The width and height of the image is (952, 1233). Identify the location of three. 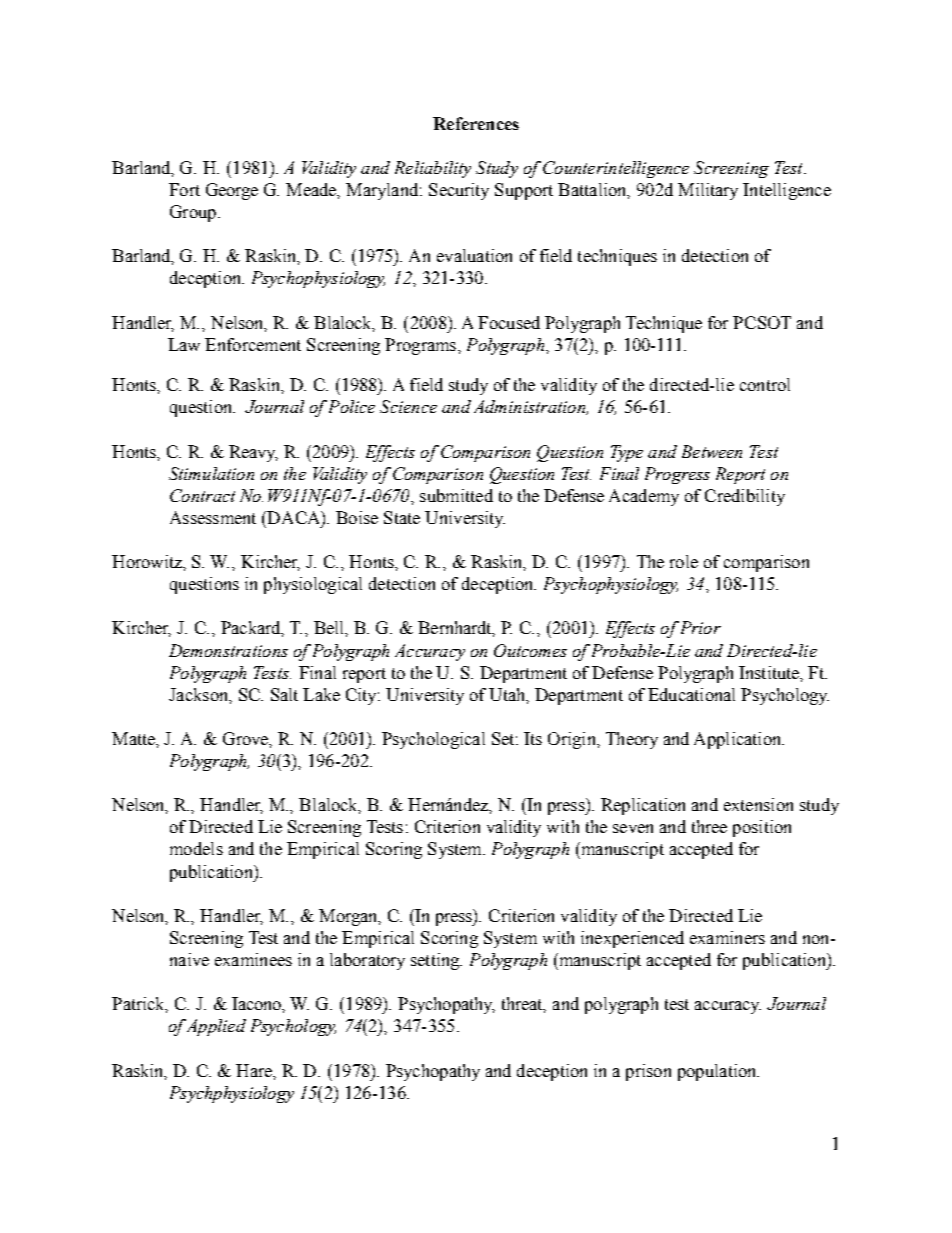
(709, 826).
